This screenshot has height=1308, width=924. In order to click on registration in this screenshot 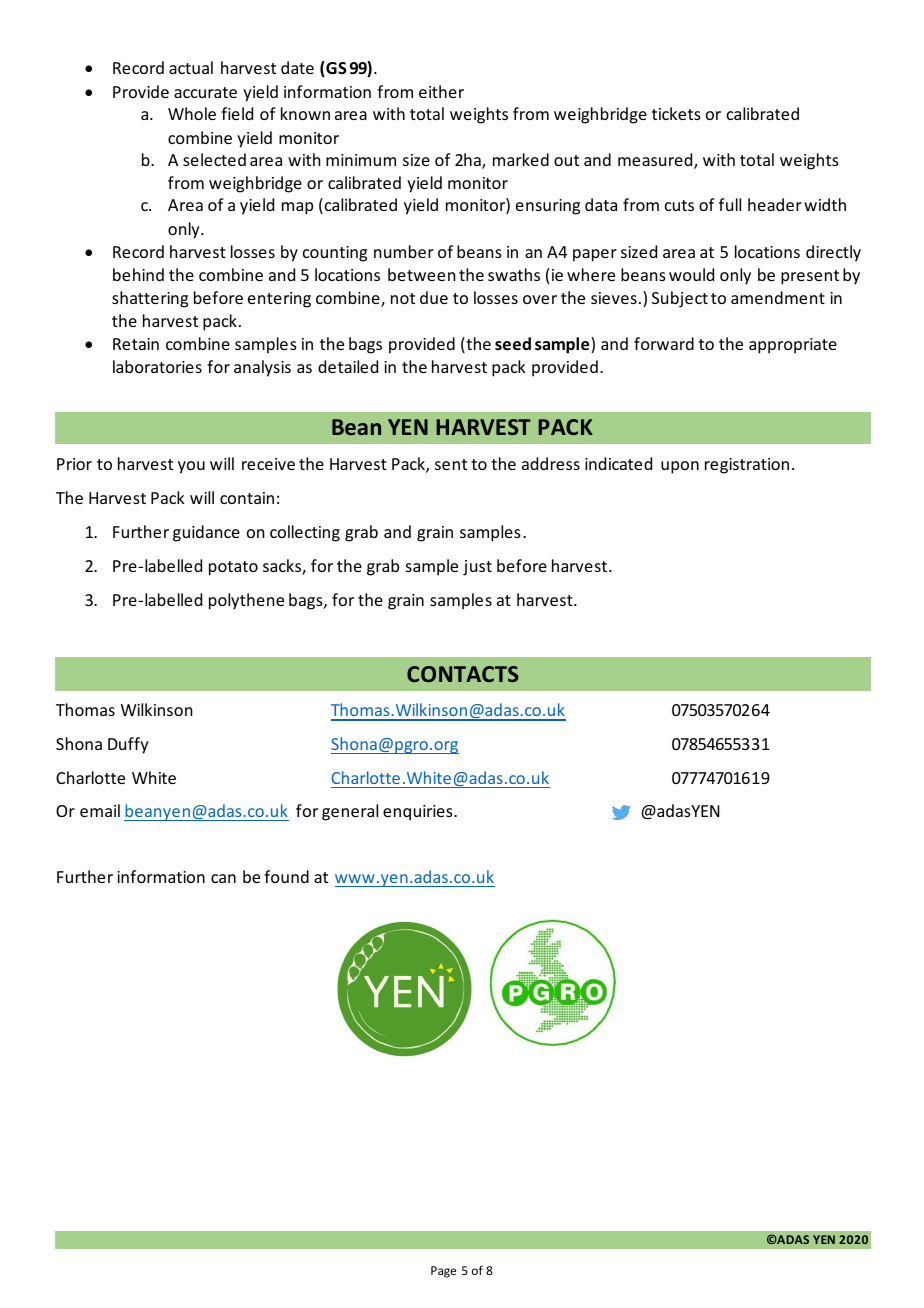, I will do `click(747, 466)`.
